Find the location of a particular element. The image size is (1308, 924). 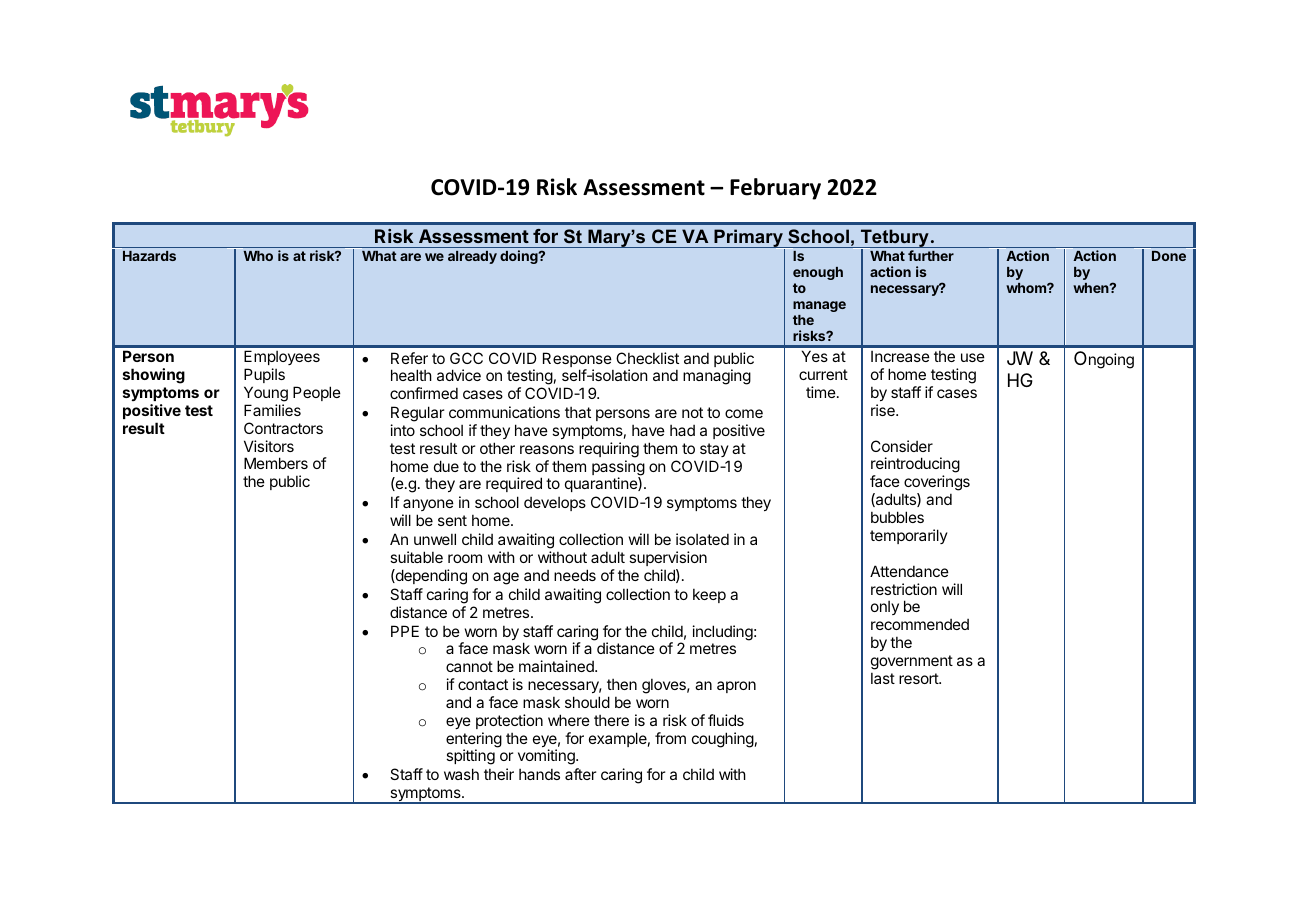

recommended is located at coordinates (920, 624).
